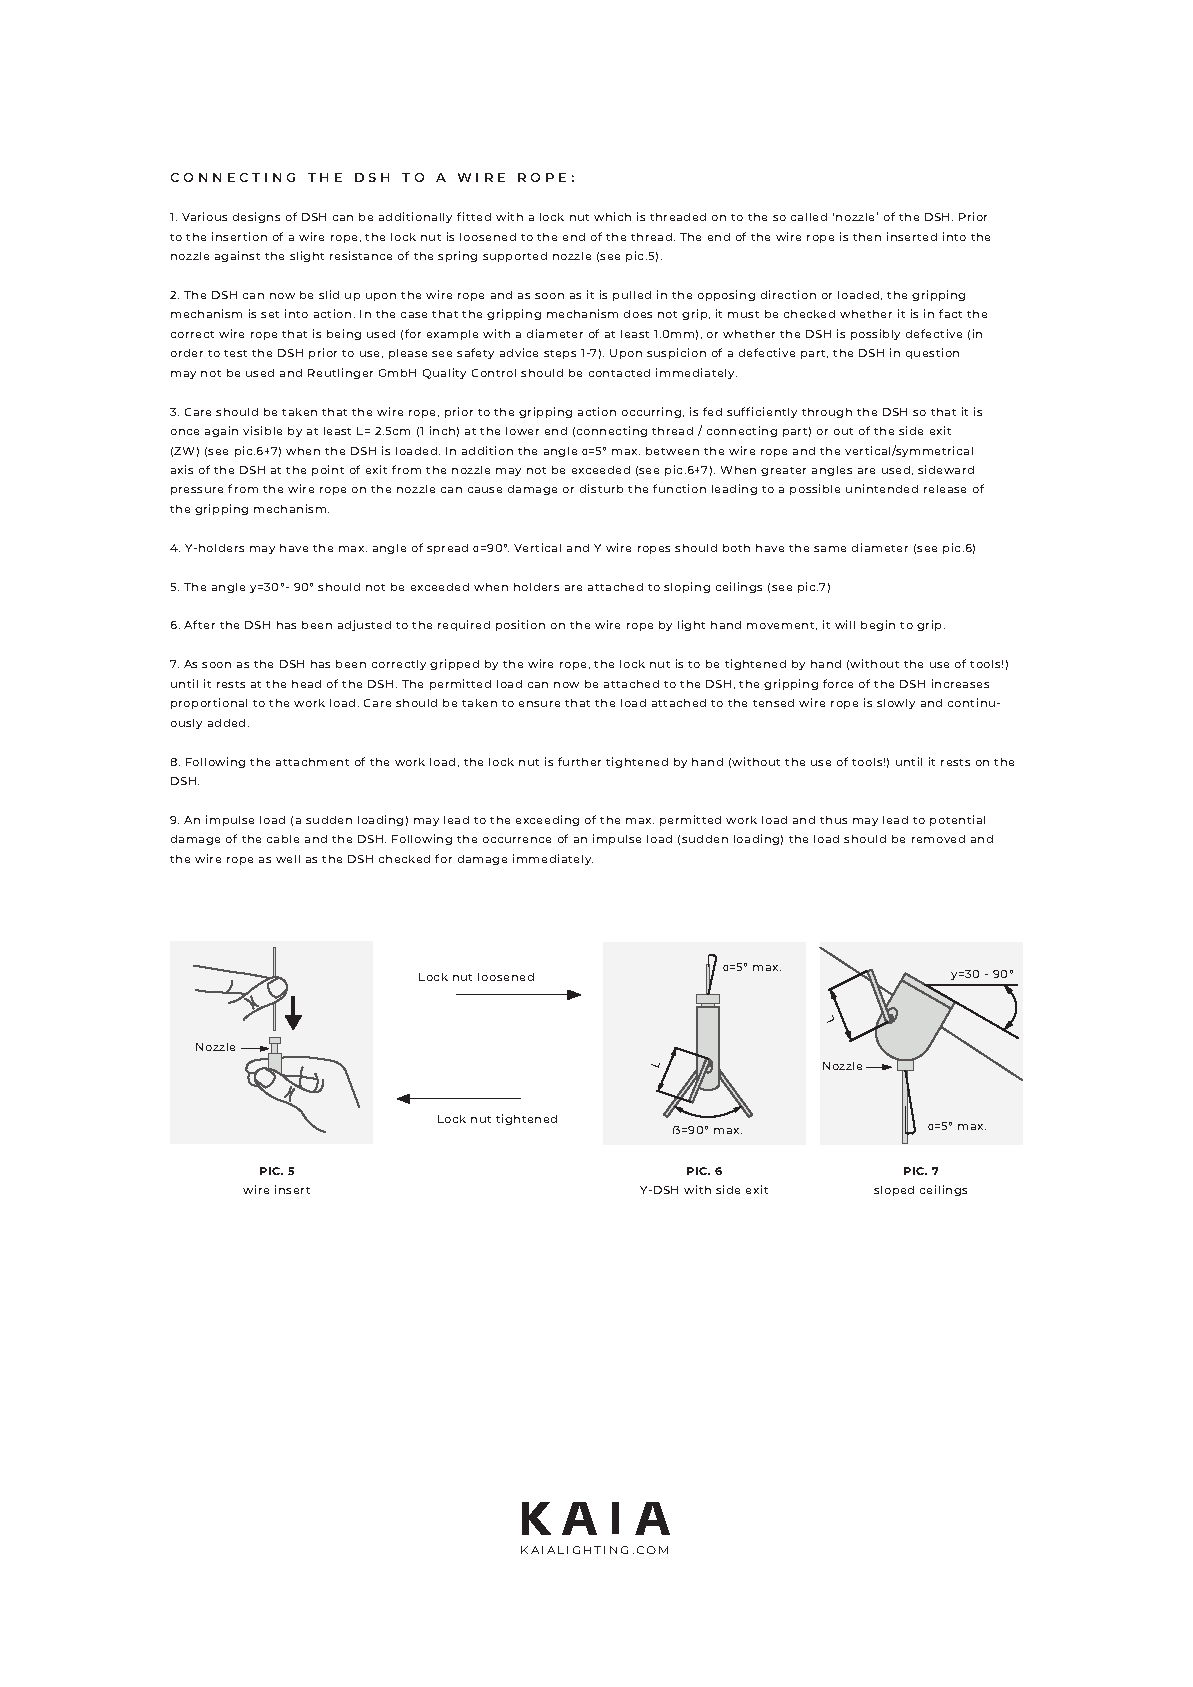 This image has width=1193, height=1687. Describe the element at coordinates (894, 1191) in the image. I see `sloped` at that location.
